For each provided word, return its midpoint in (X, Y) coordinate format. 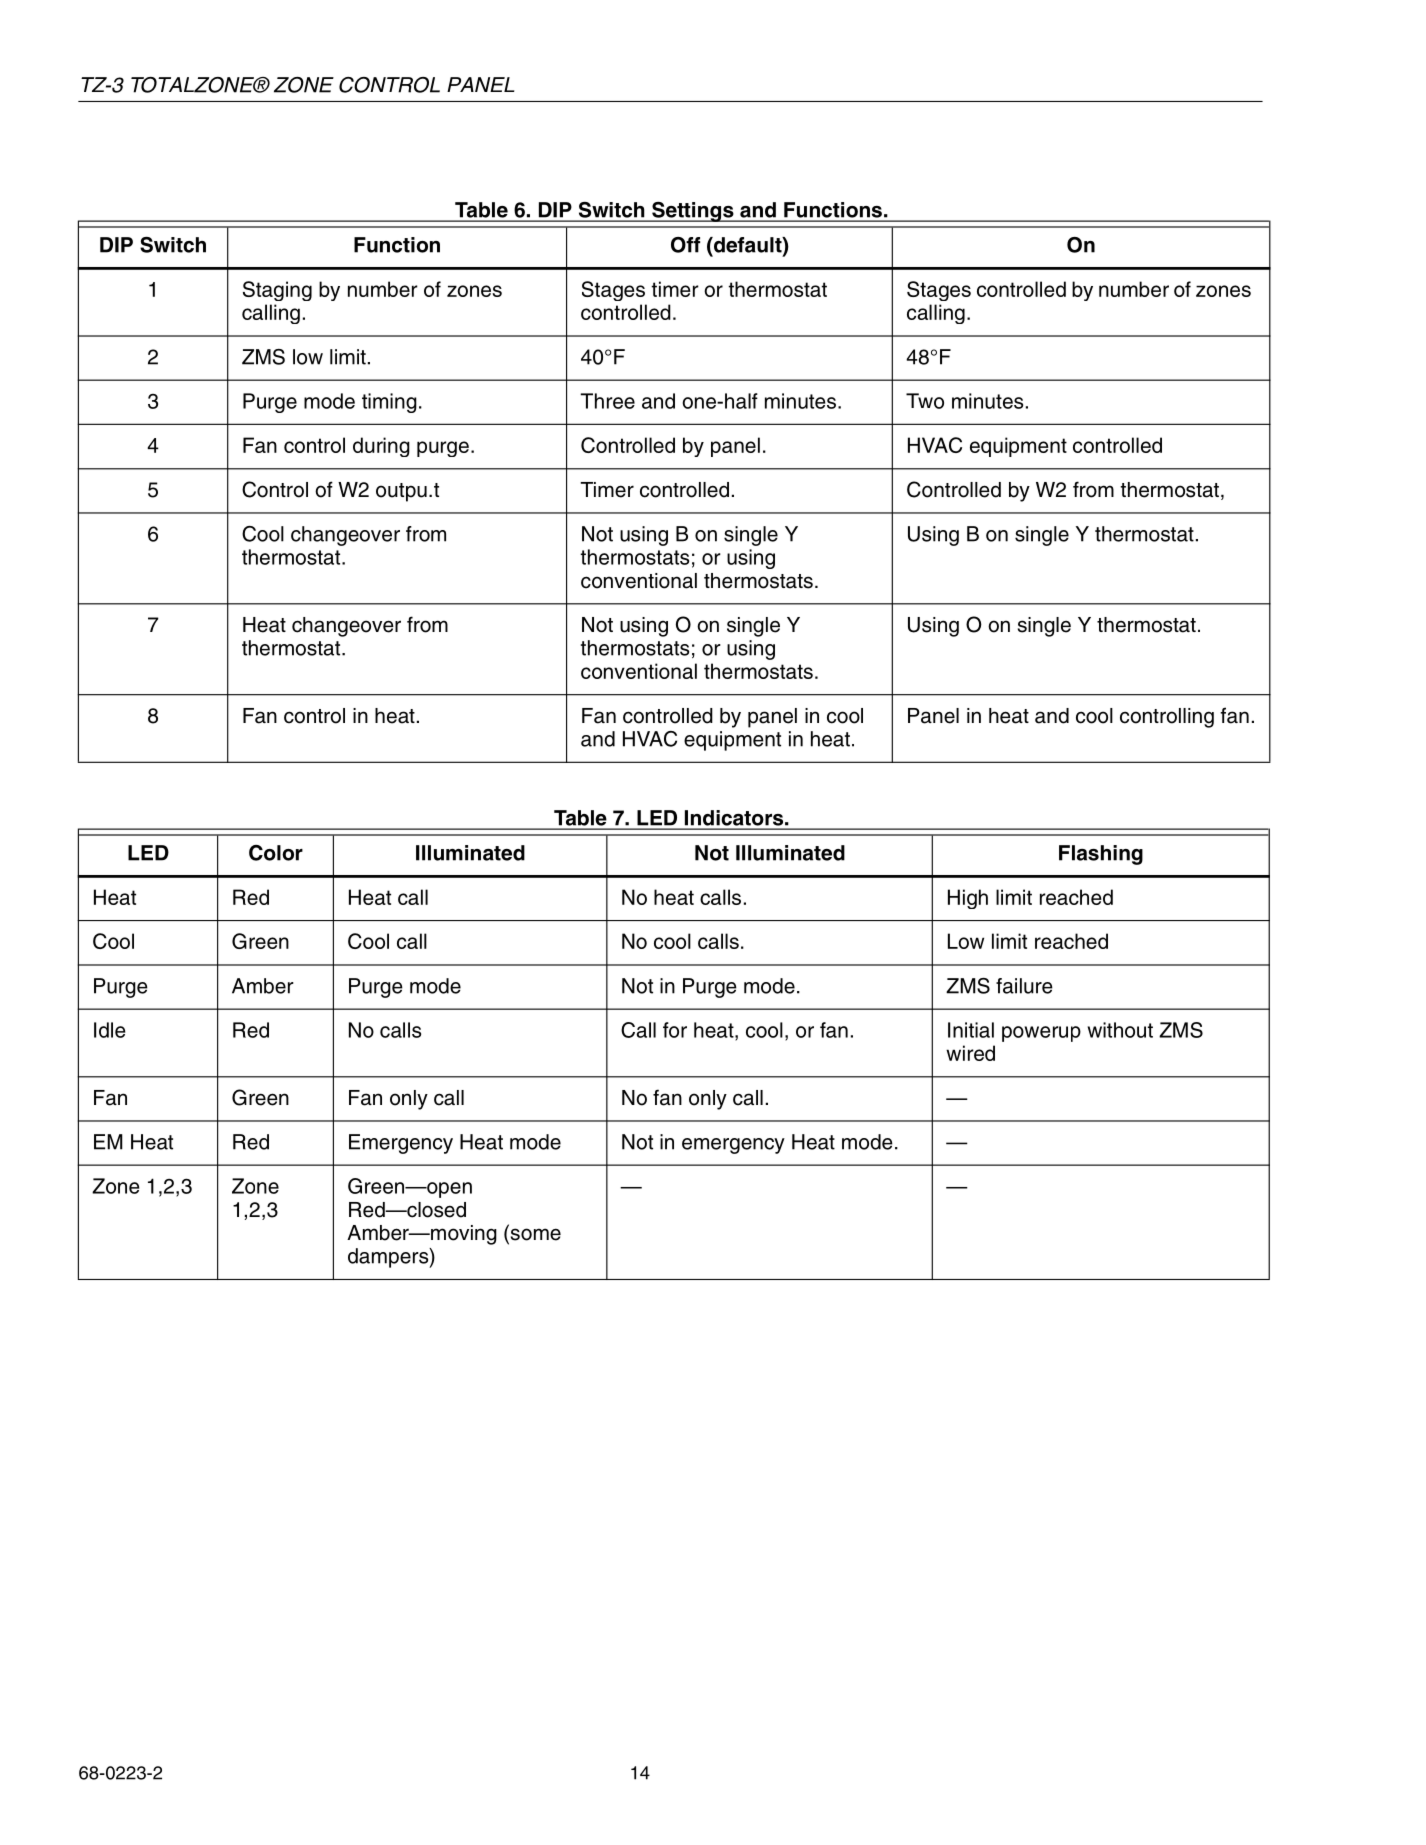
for (675, 1030)
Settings (693, 212)
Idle (109, 1030)
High (968, 899)
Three (607, 401)
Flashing (1101, 855)
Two (925, 401)
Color (276, 853)
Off (685, 245)
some (534, 1234)
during (381, 447)
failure (1024, 986)
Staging (277, 291)
